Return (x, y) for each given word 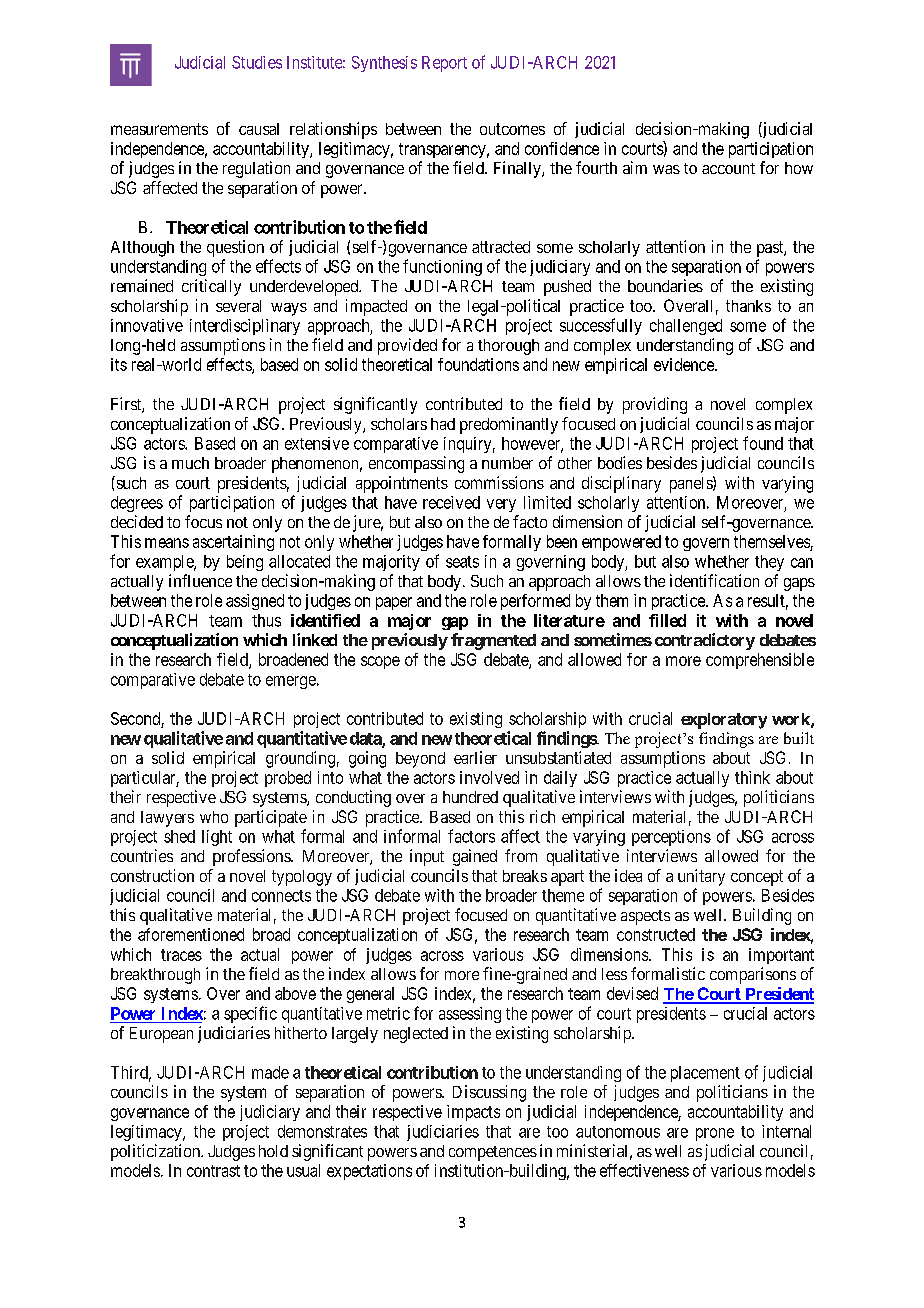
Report (444, 64)
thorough (508, 347)
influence (200, 580)
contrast (213, 1171)
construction (152, 875)
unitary (701, 877)
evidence (685, 364)
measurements (159, 129)
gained (475, 857)
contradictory (705, 641)
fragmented (493, 641)
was (666, 169)
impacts (473, 1113)
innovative (147, 325)
